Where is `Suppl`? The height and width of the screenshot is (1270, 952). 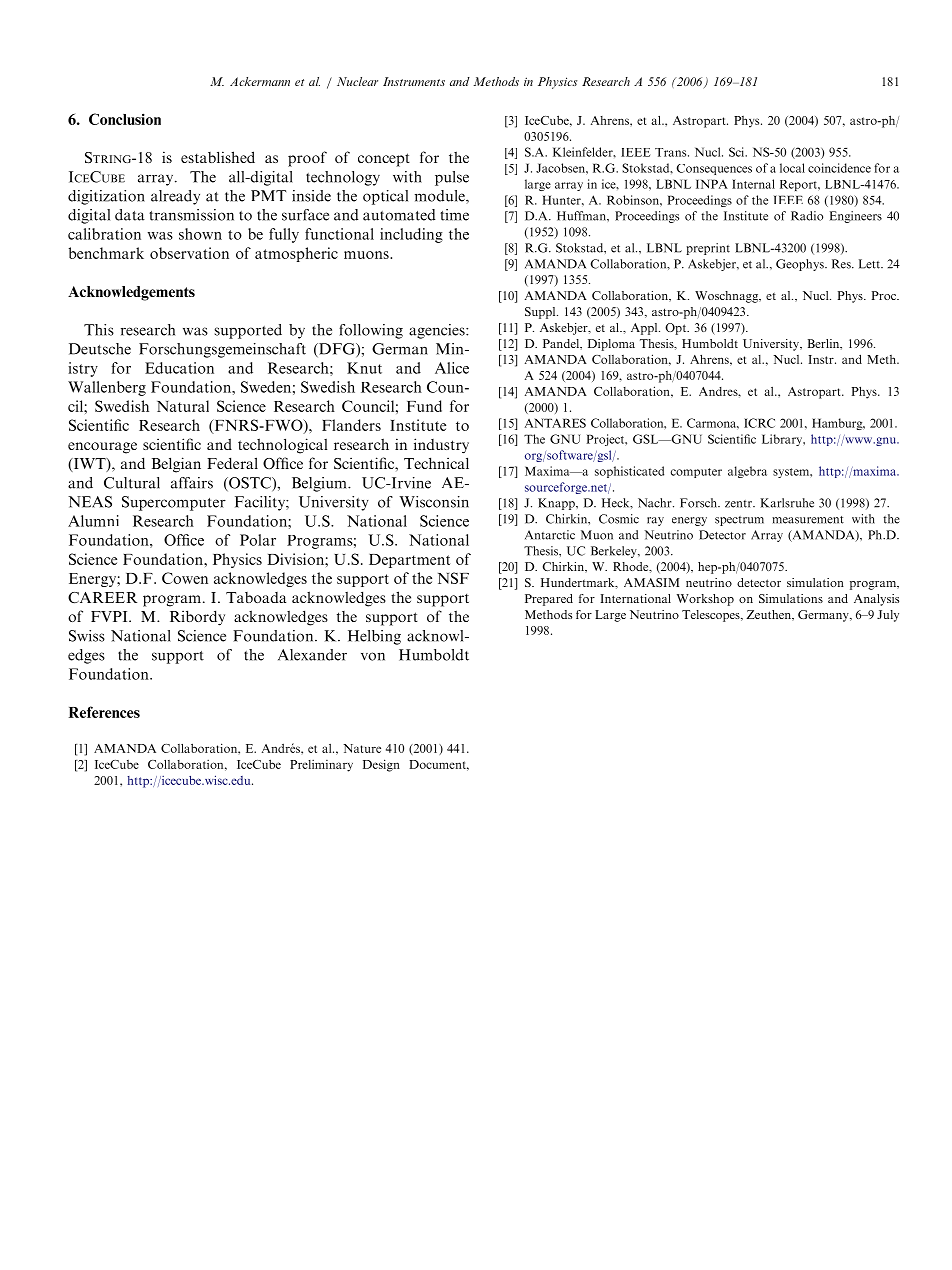 Suppl is located at coordinates (541, 313).
